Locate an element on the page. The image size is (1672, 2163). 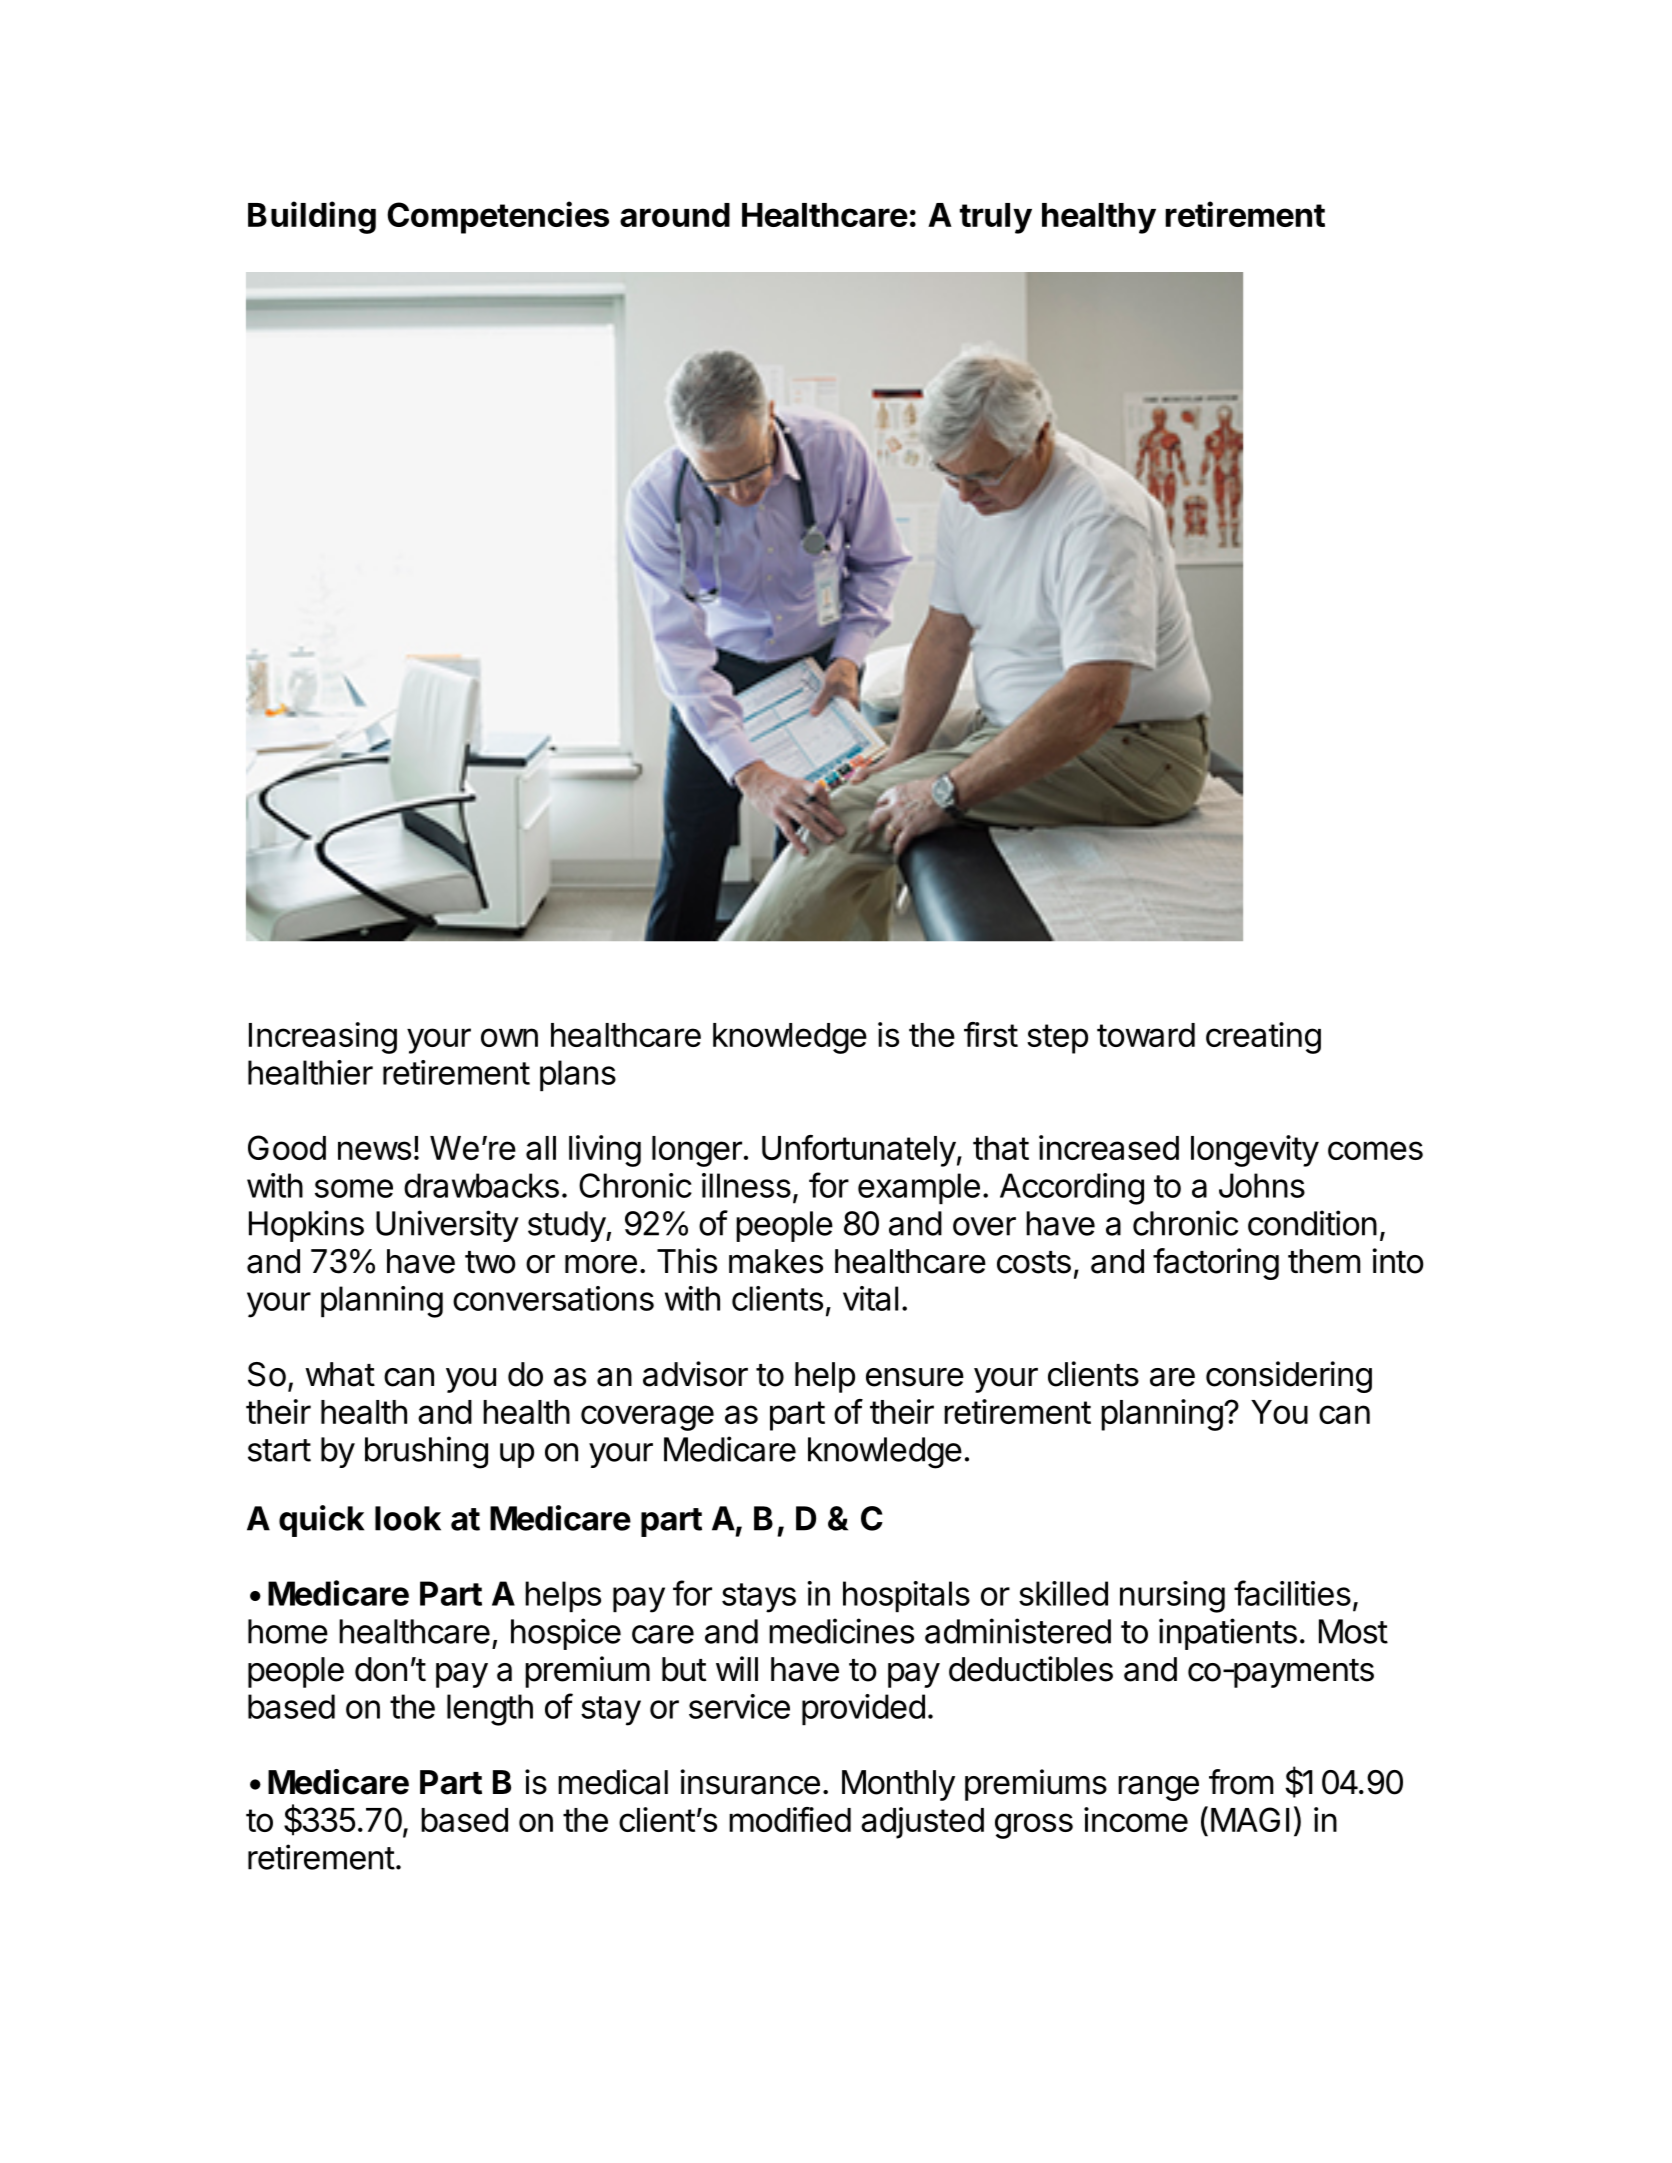
truly is located at coordinates (996, 218).
